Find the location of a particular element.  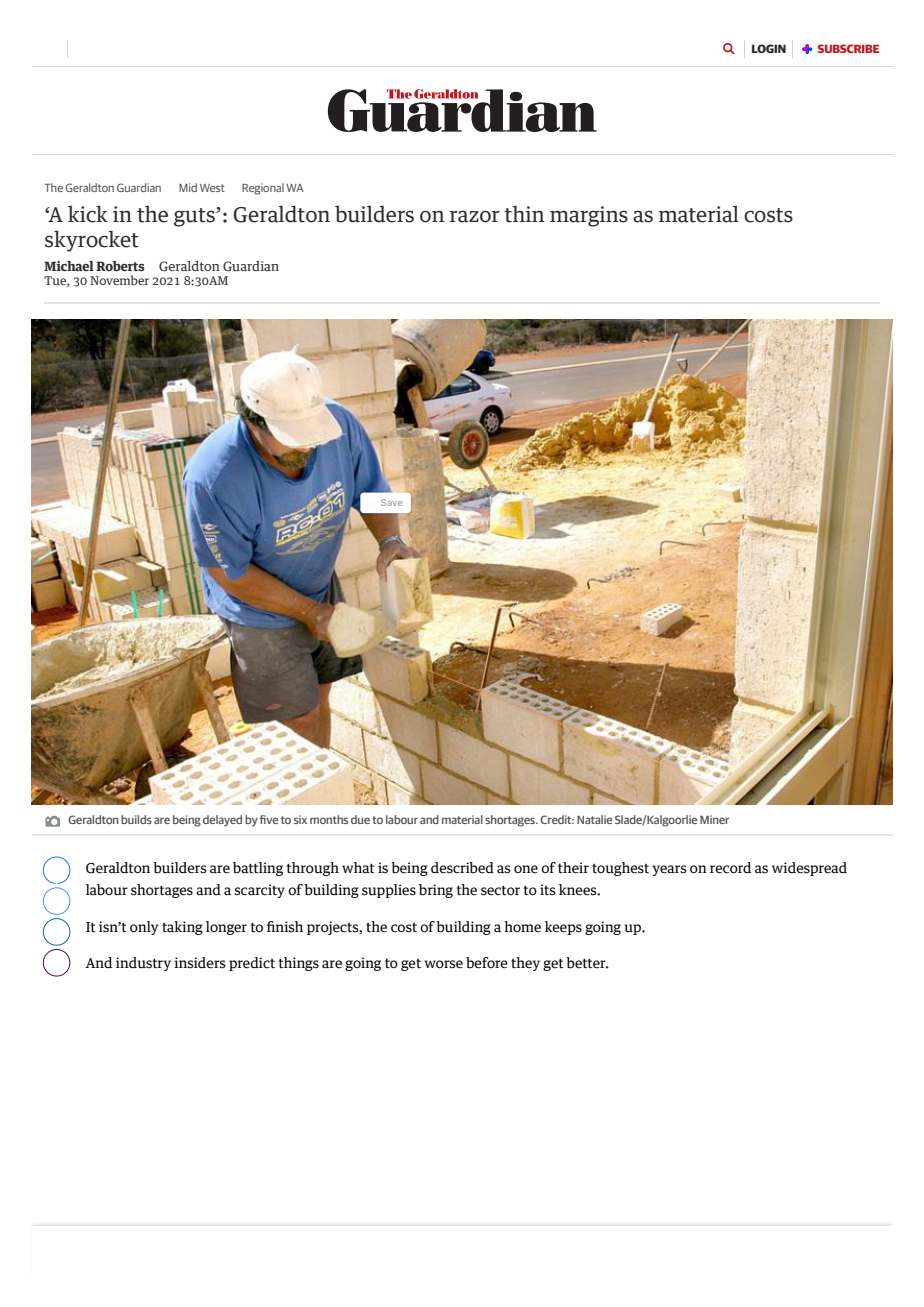

only is located at coordinates (144, 928).
